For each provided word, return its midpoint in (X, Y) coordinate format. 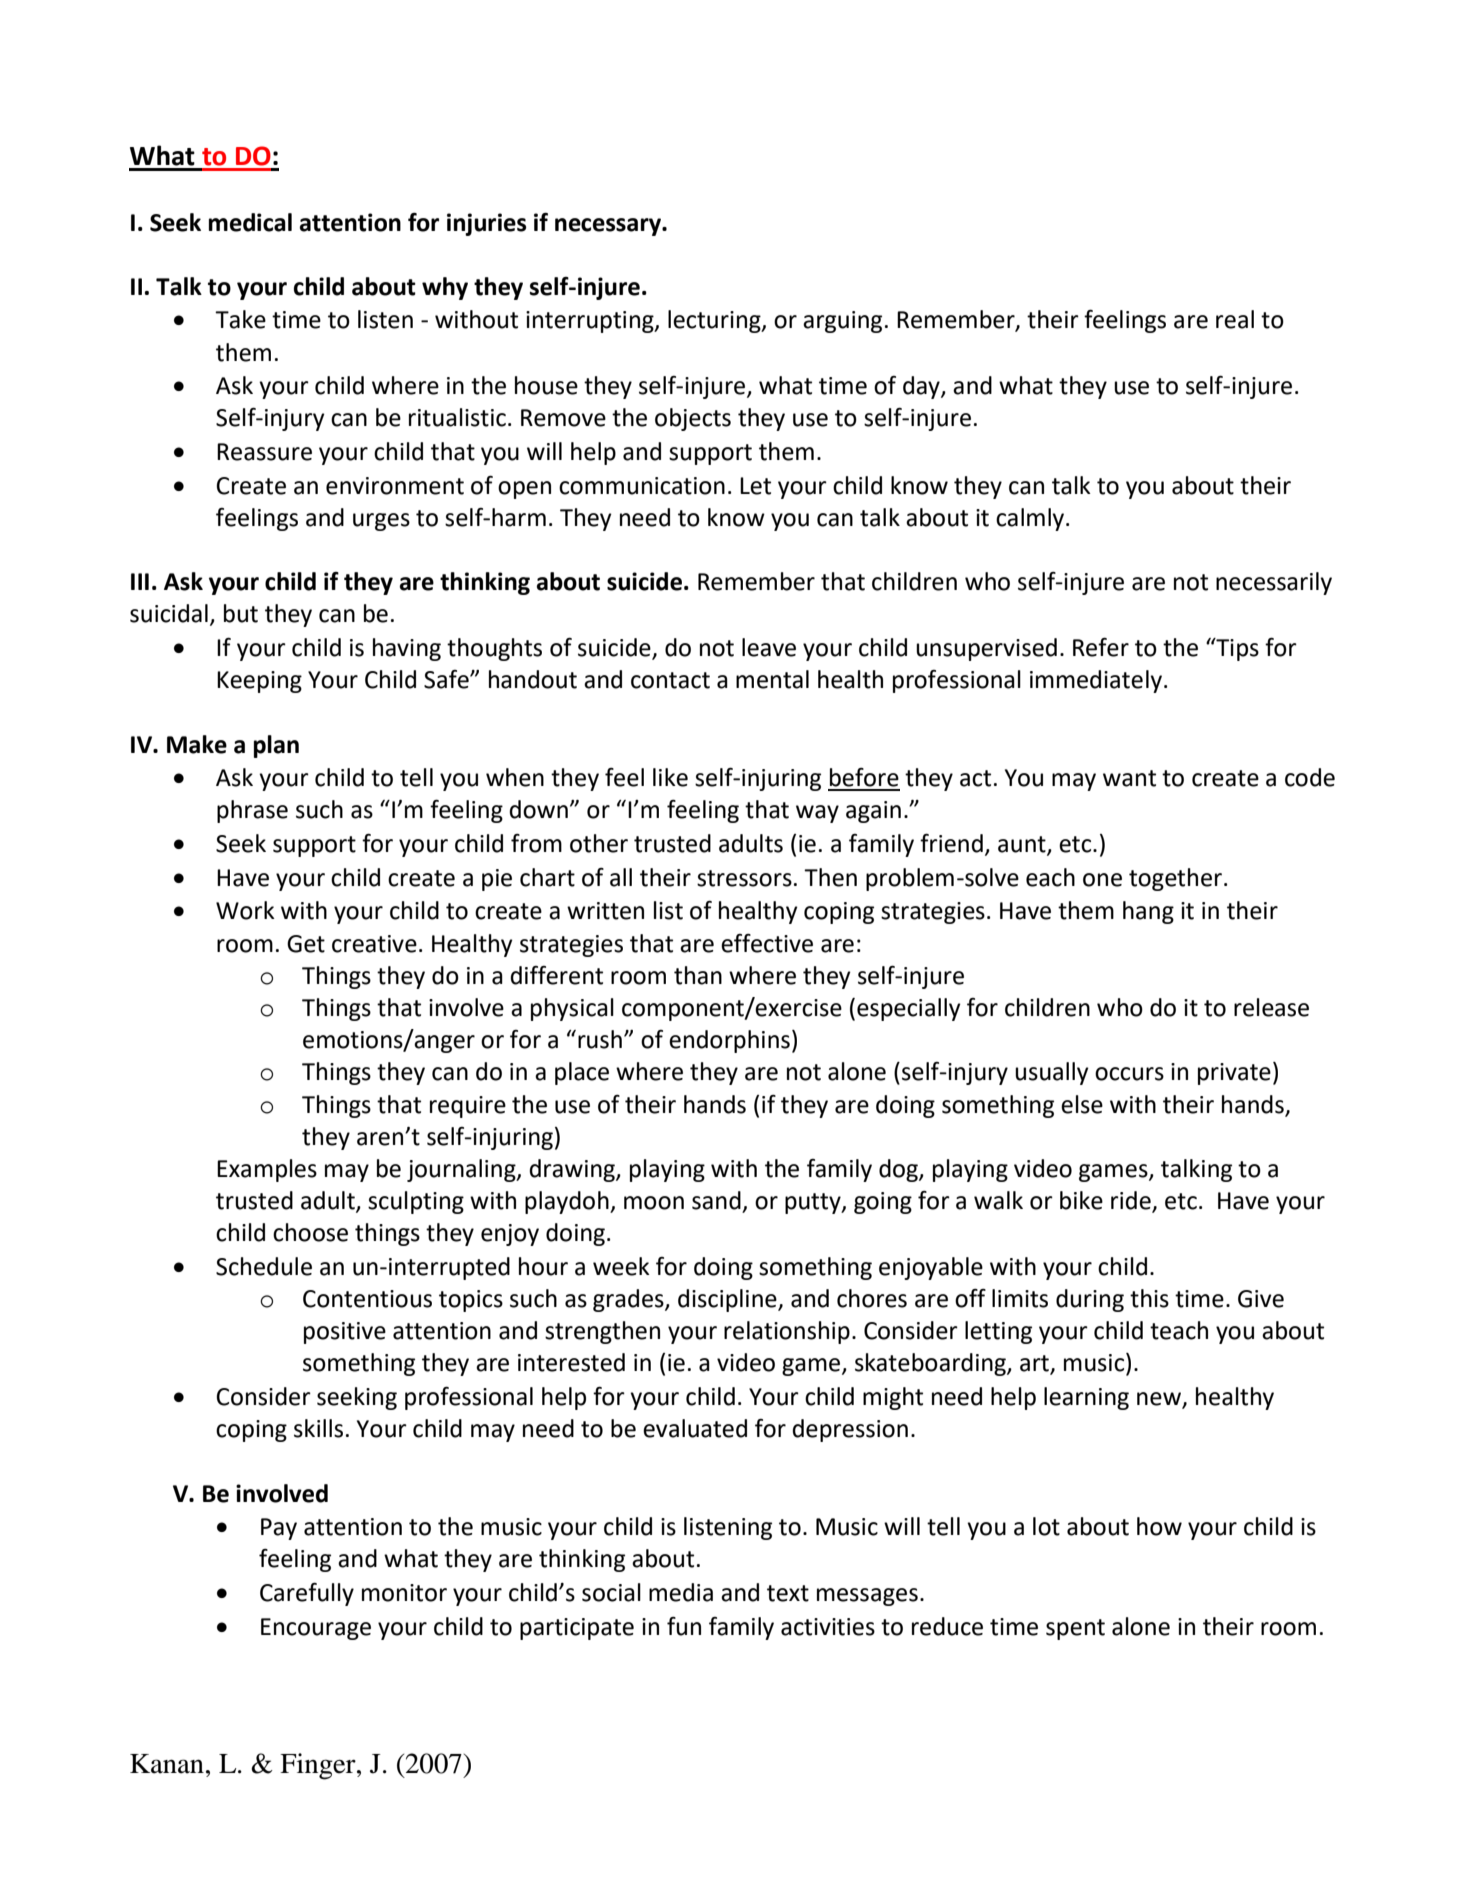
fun (684, 1626)
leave (769, 647)
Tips (1236, 649)
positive (345, 1333)
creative (374, 944)
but (241, 613)
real (1235, 319)
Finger (319, 1766)
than (698, 975)
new (1160, 1400)
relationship (787, 1332)
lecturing (715, 321)
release (1271, 1007)
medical (250, 222)
